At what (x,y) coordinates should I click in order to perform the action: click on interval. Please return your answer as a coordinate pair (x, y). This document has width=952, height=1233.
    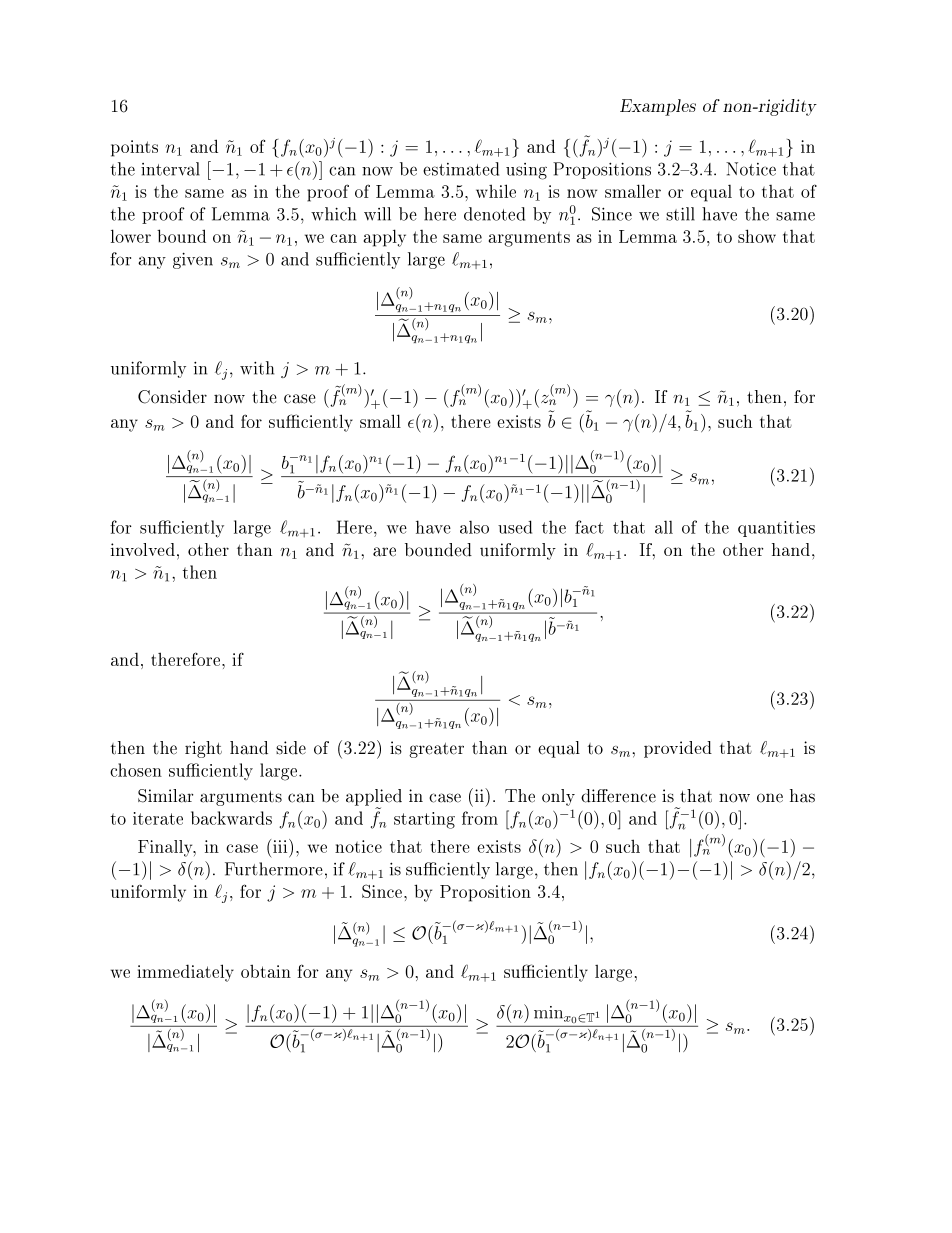
    Looking at the image, I should click on (170, 169).
